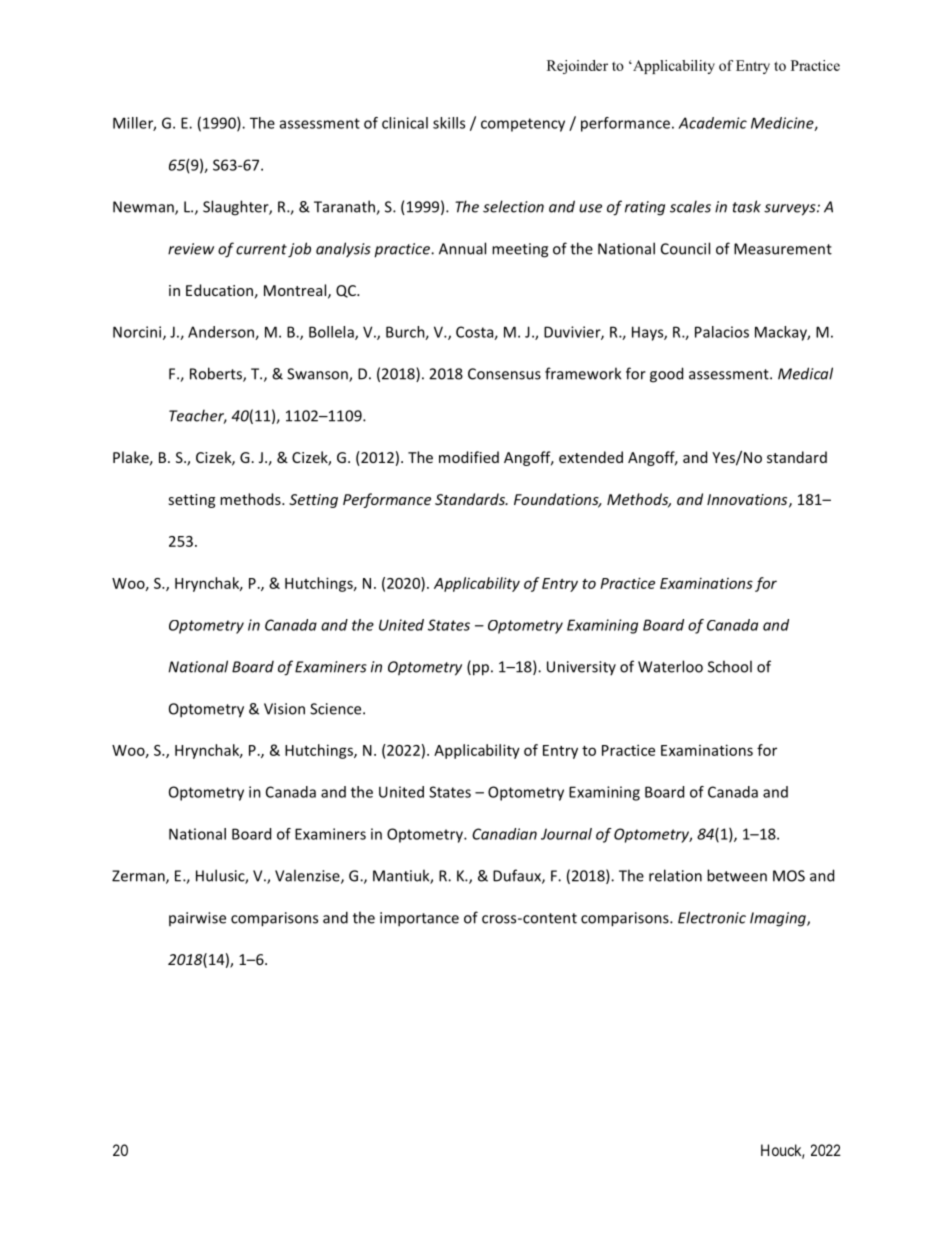 The image size is (952, 1233). What do you see at coordinates (217, 374) in the screenshot?
I see `Roberts` at bounding box center [217, 374].
